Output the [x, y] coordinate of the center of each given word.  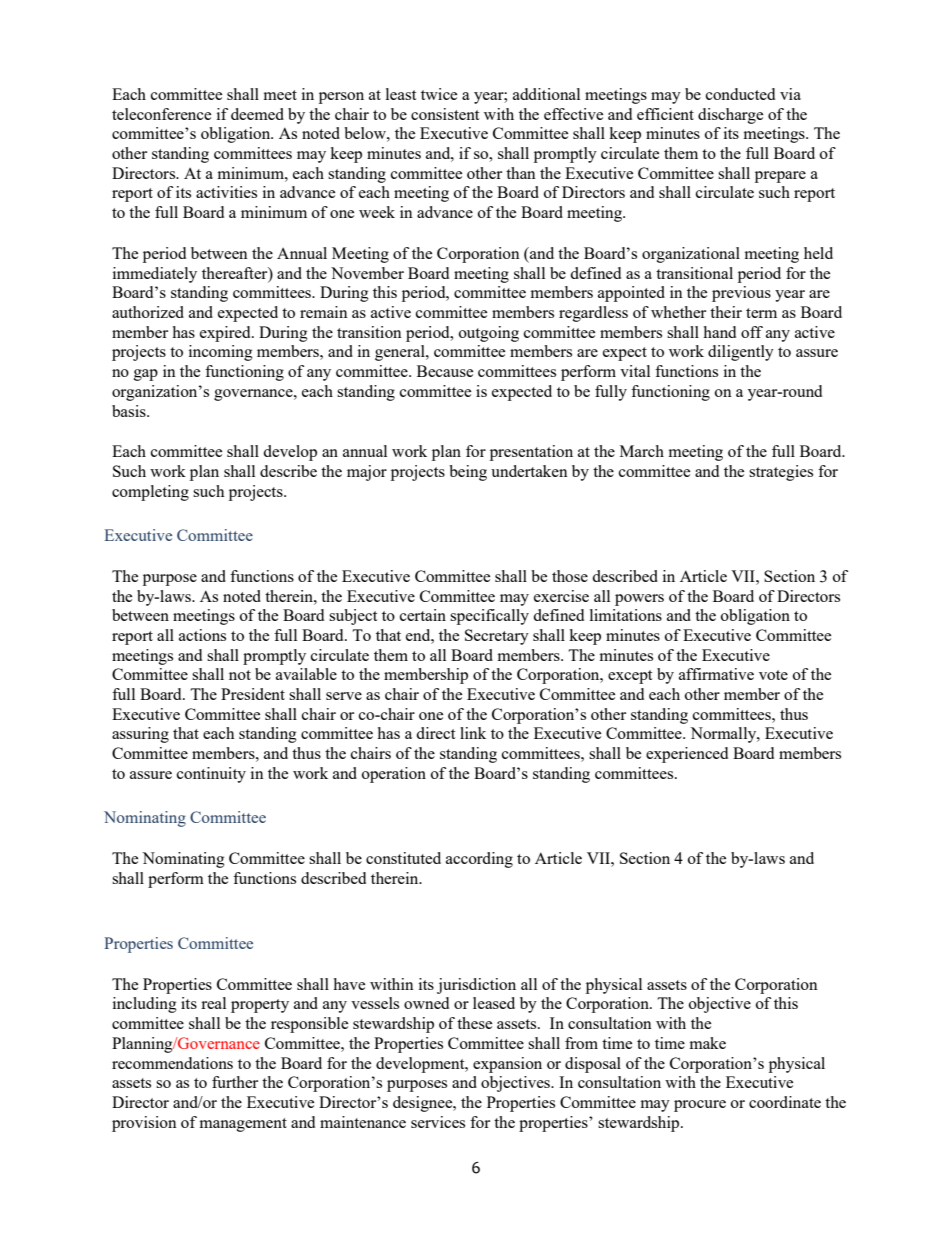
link [473, 733]
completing [150, 493]
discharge [730, 116]
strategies [781, 473]
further [235, 1082]
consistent [445, 114]
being [468, 473]
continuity [211, 775]
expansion [507, 1065]
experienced [687, 755]
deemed [257, 114]
